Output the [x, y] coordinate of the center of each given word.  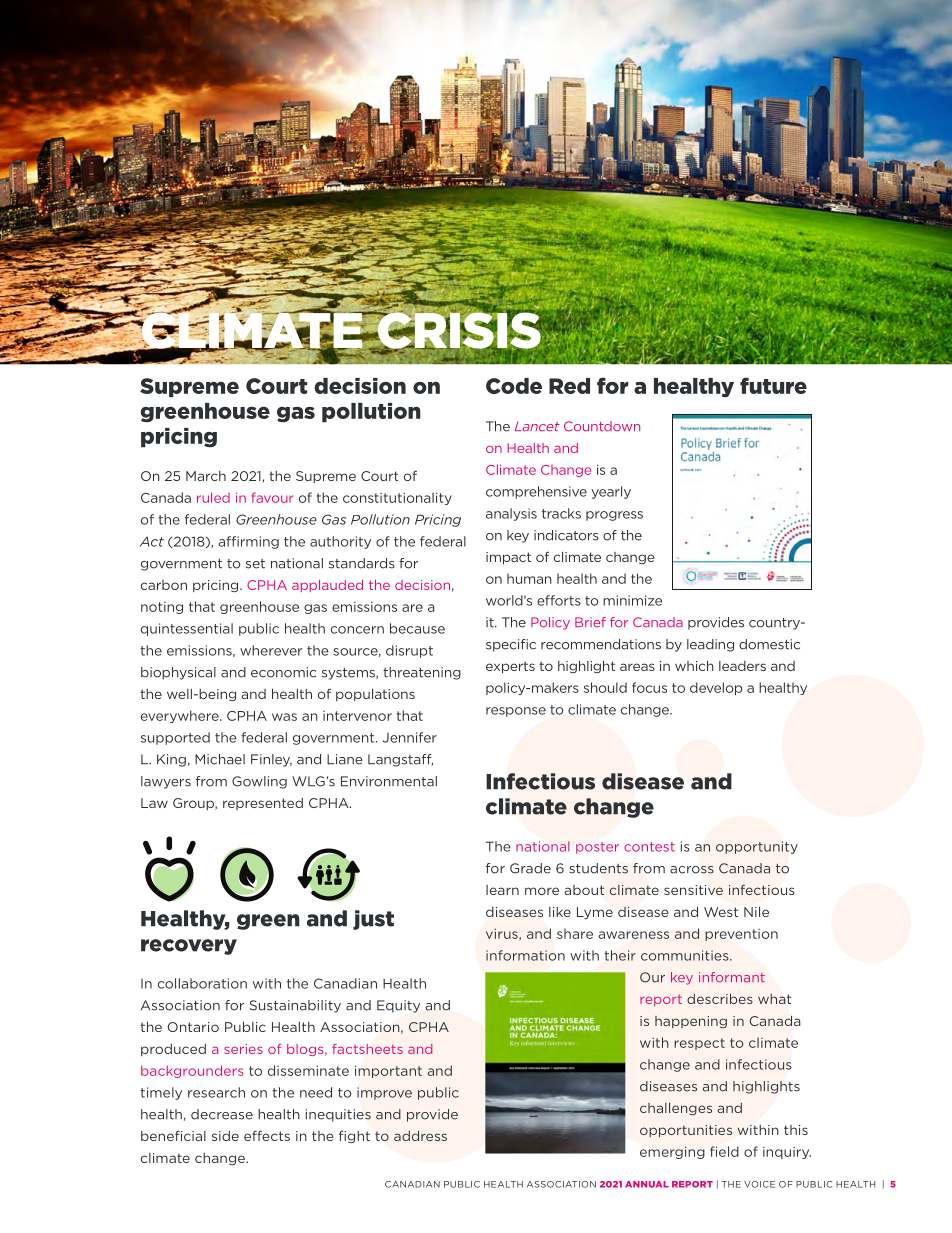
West [721, 912]
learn [502, 890]
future [773, 385]
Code [514, 386]
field [724, 1151]
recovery [189, 947]
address [420, 1136]
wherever [271, 650]
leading [710, 645]
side [225, 1136]
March [206, 476]
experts [510, 667]
